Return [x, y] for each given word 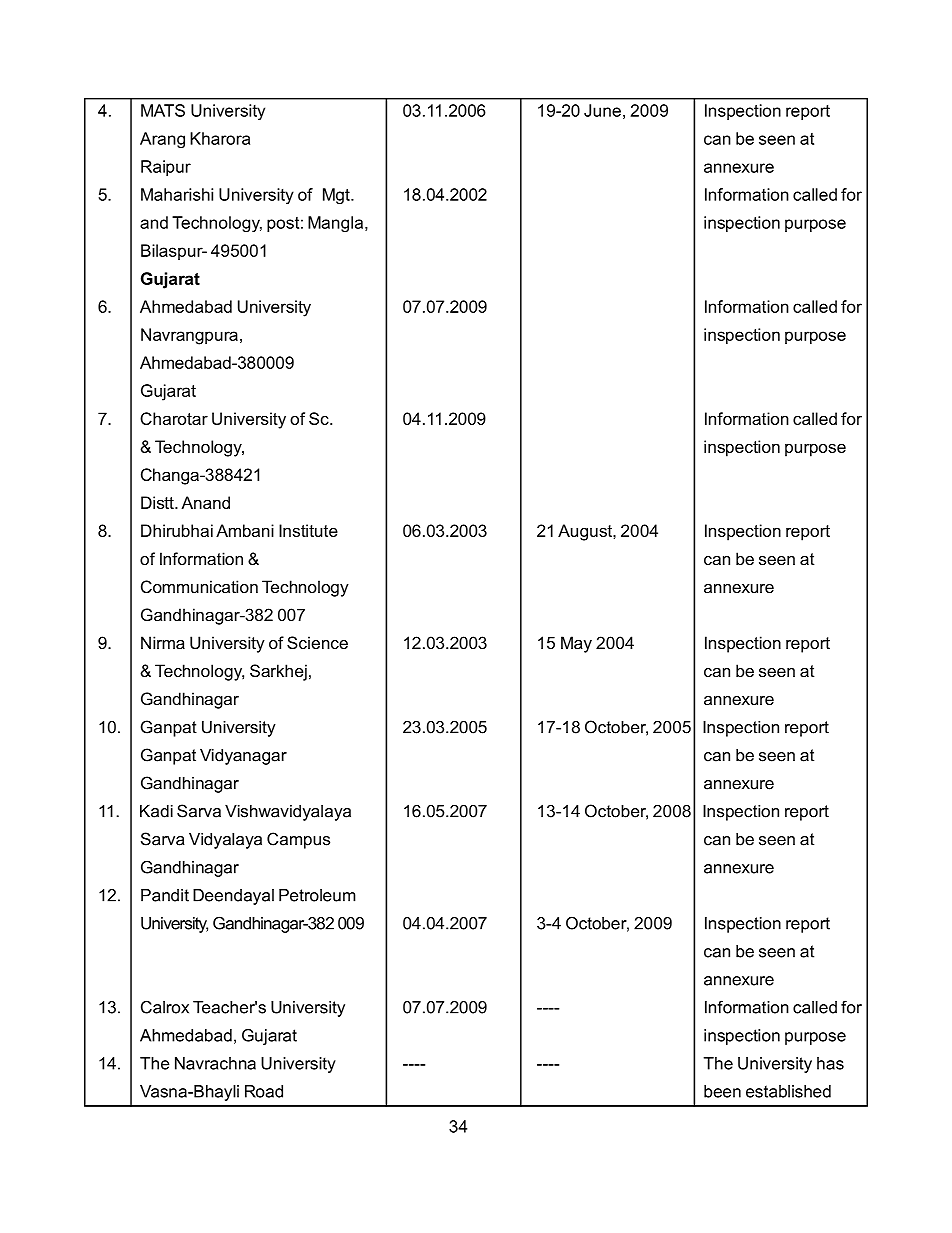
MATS [163, 110]
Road [264, 1091]
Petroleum [317, 895]
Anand [205, 502]
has [830, 1063]
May [576, 644]
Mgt [337, 196]
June [602, 110]
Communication [199, 586]
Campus [298, 840]
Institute [308, 530]
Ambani [245, 530]
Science [317, 642]
